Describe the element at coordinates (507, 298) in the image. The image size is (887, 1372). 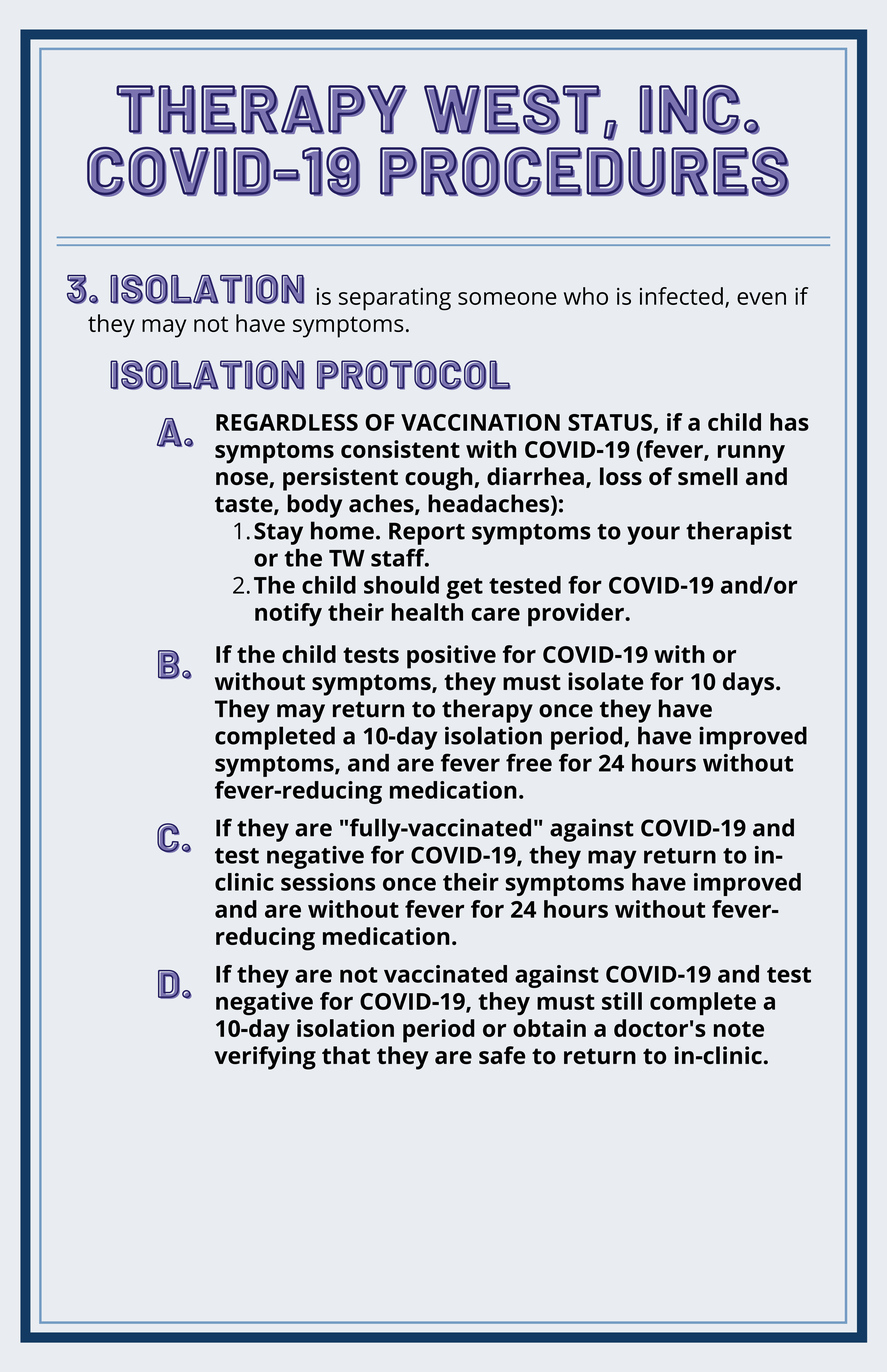
I see `someone` at that location.
